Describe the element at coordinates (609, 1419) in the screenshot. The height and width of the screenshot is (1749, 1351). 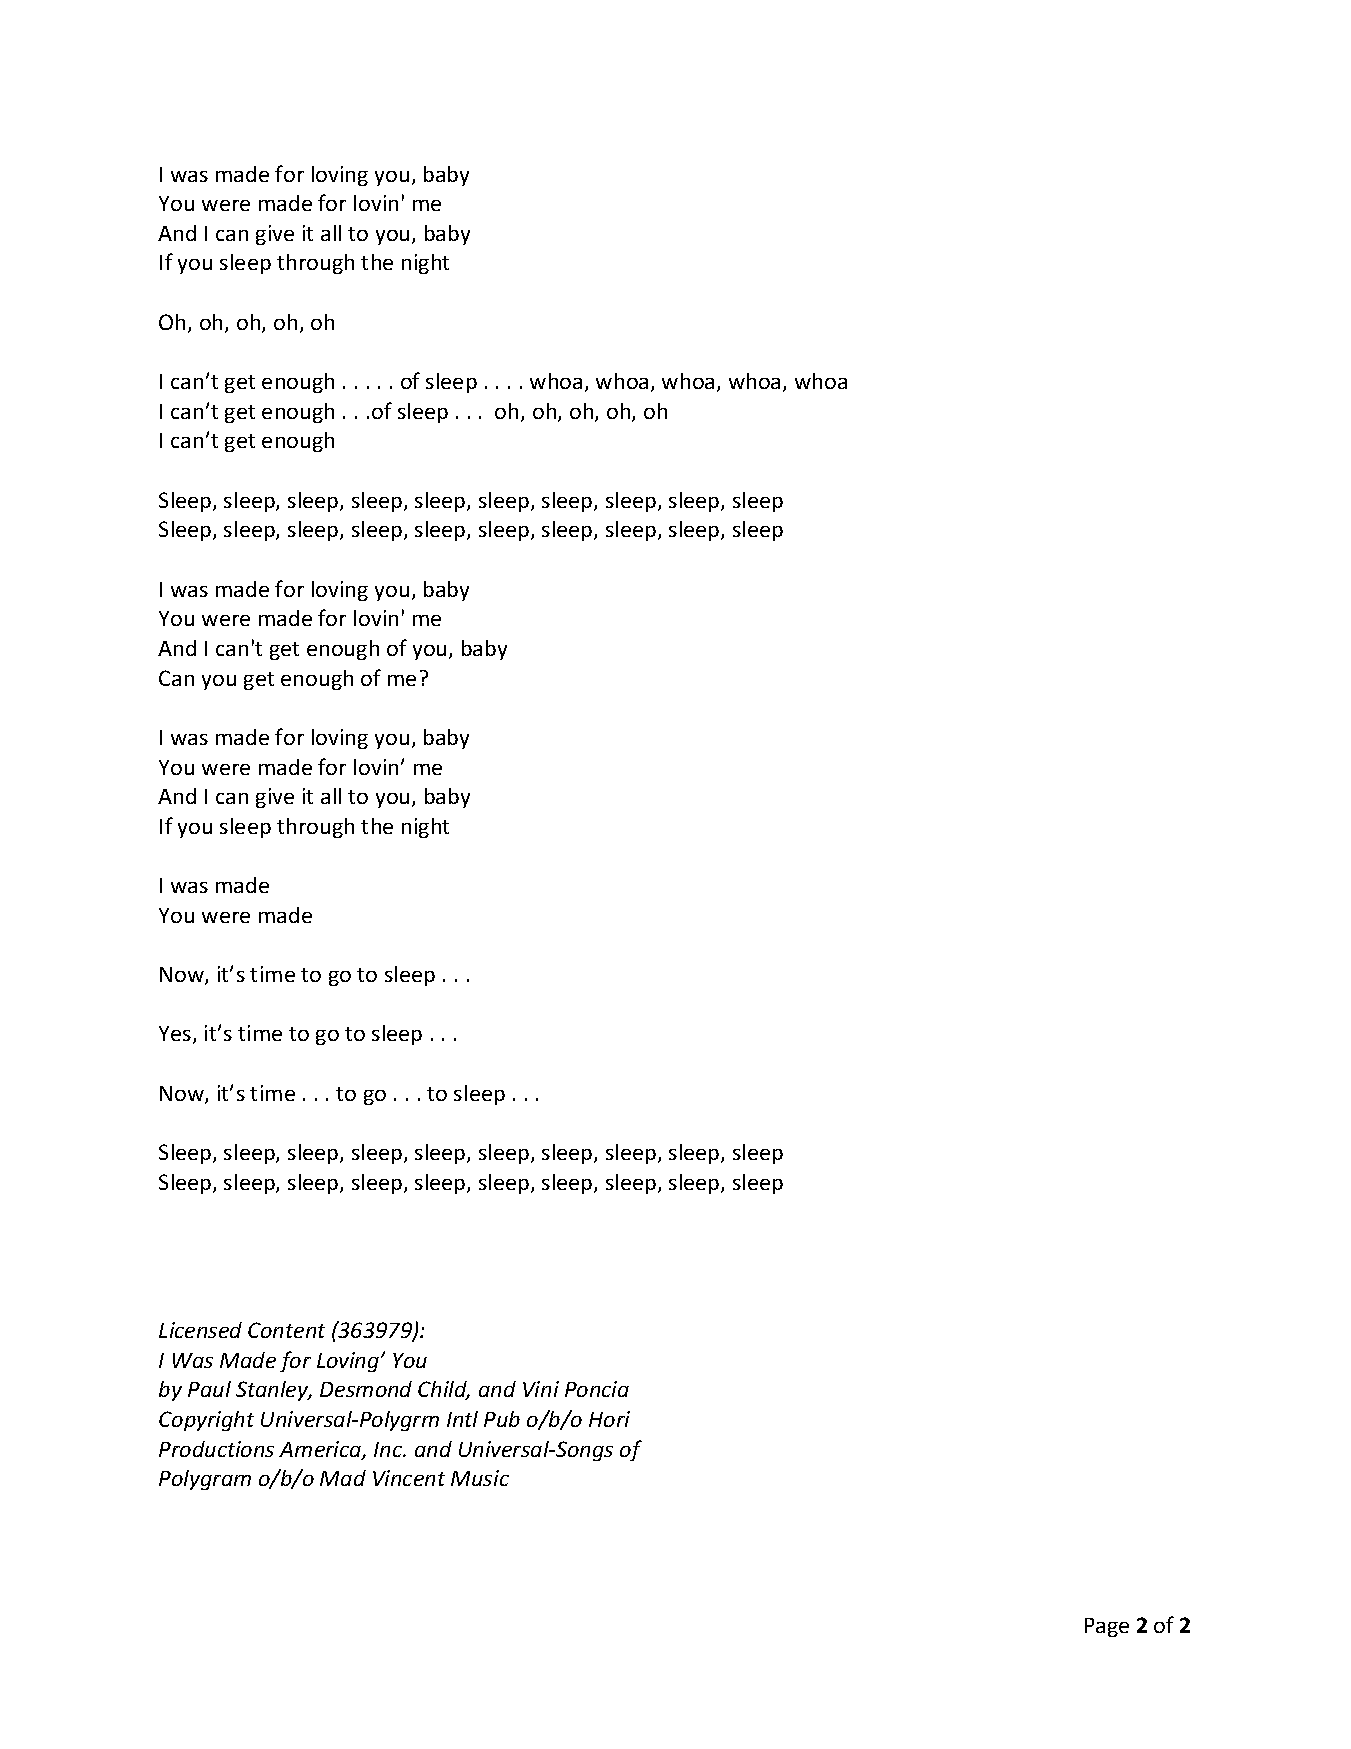
I see `Hori` at that location.
